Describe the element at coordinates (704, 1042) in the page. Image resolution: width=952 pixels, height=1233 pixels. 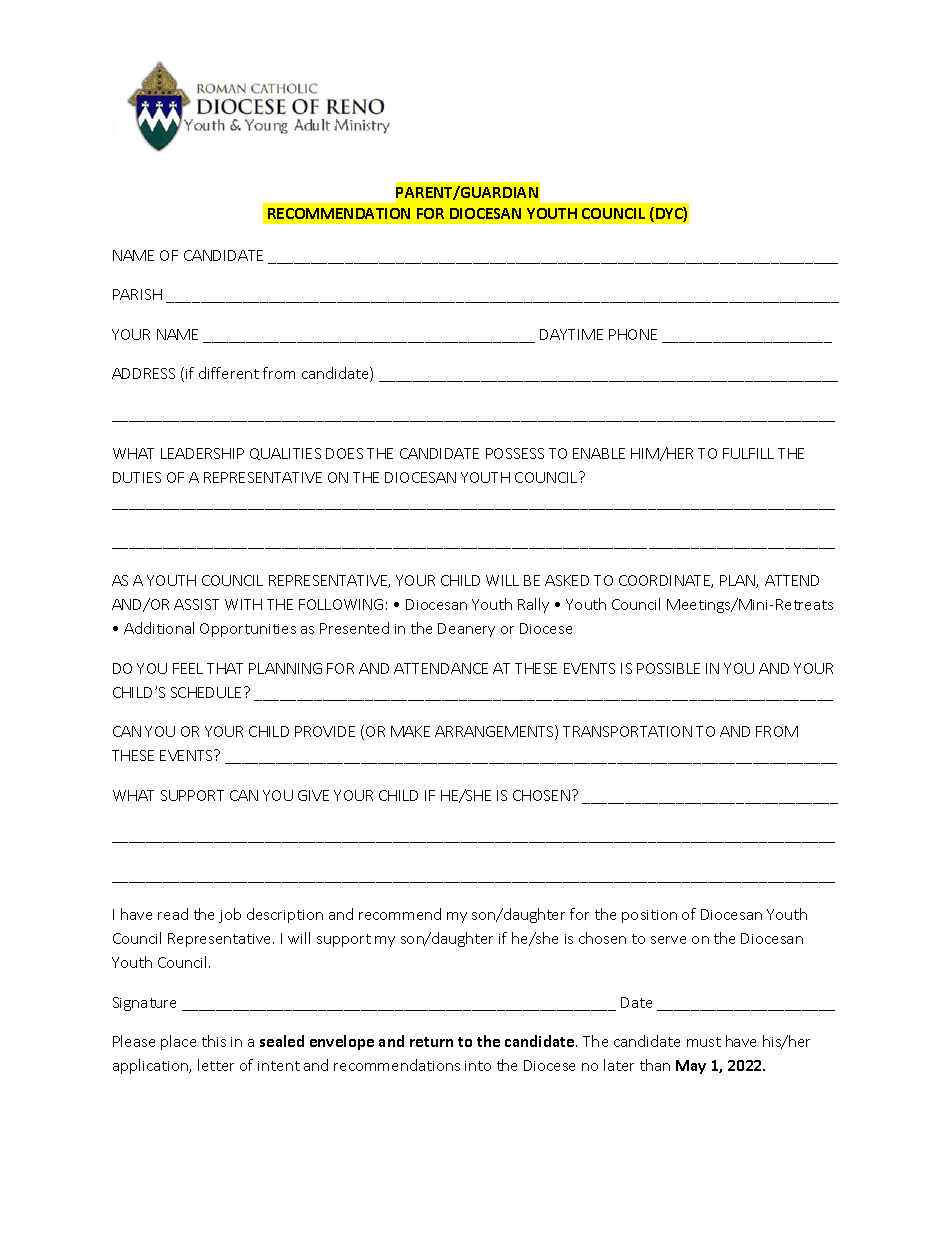
I see `must` at that location.
